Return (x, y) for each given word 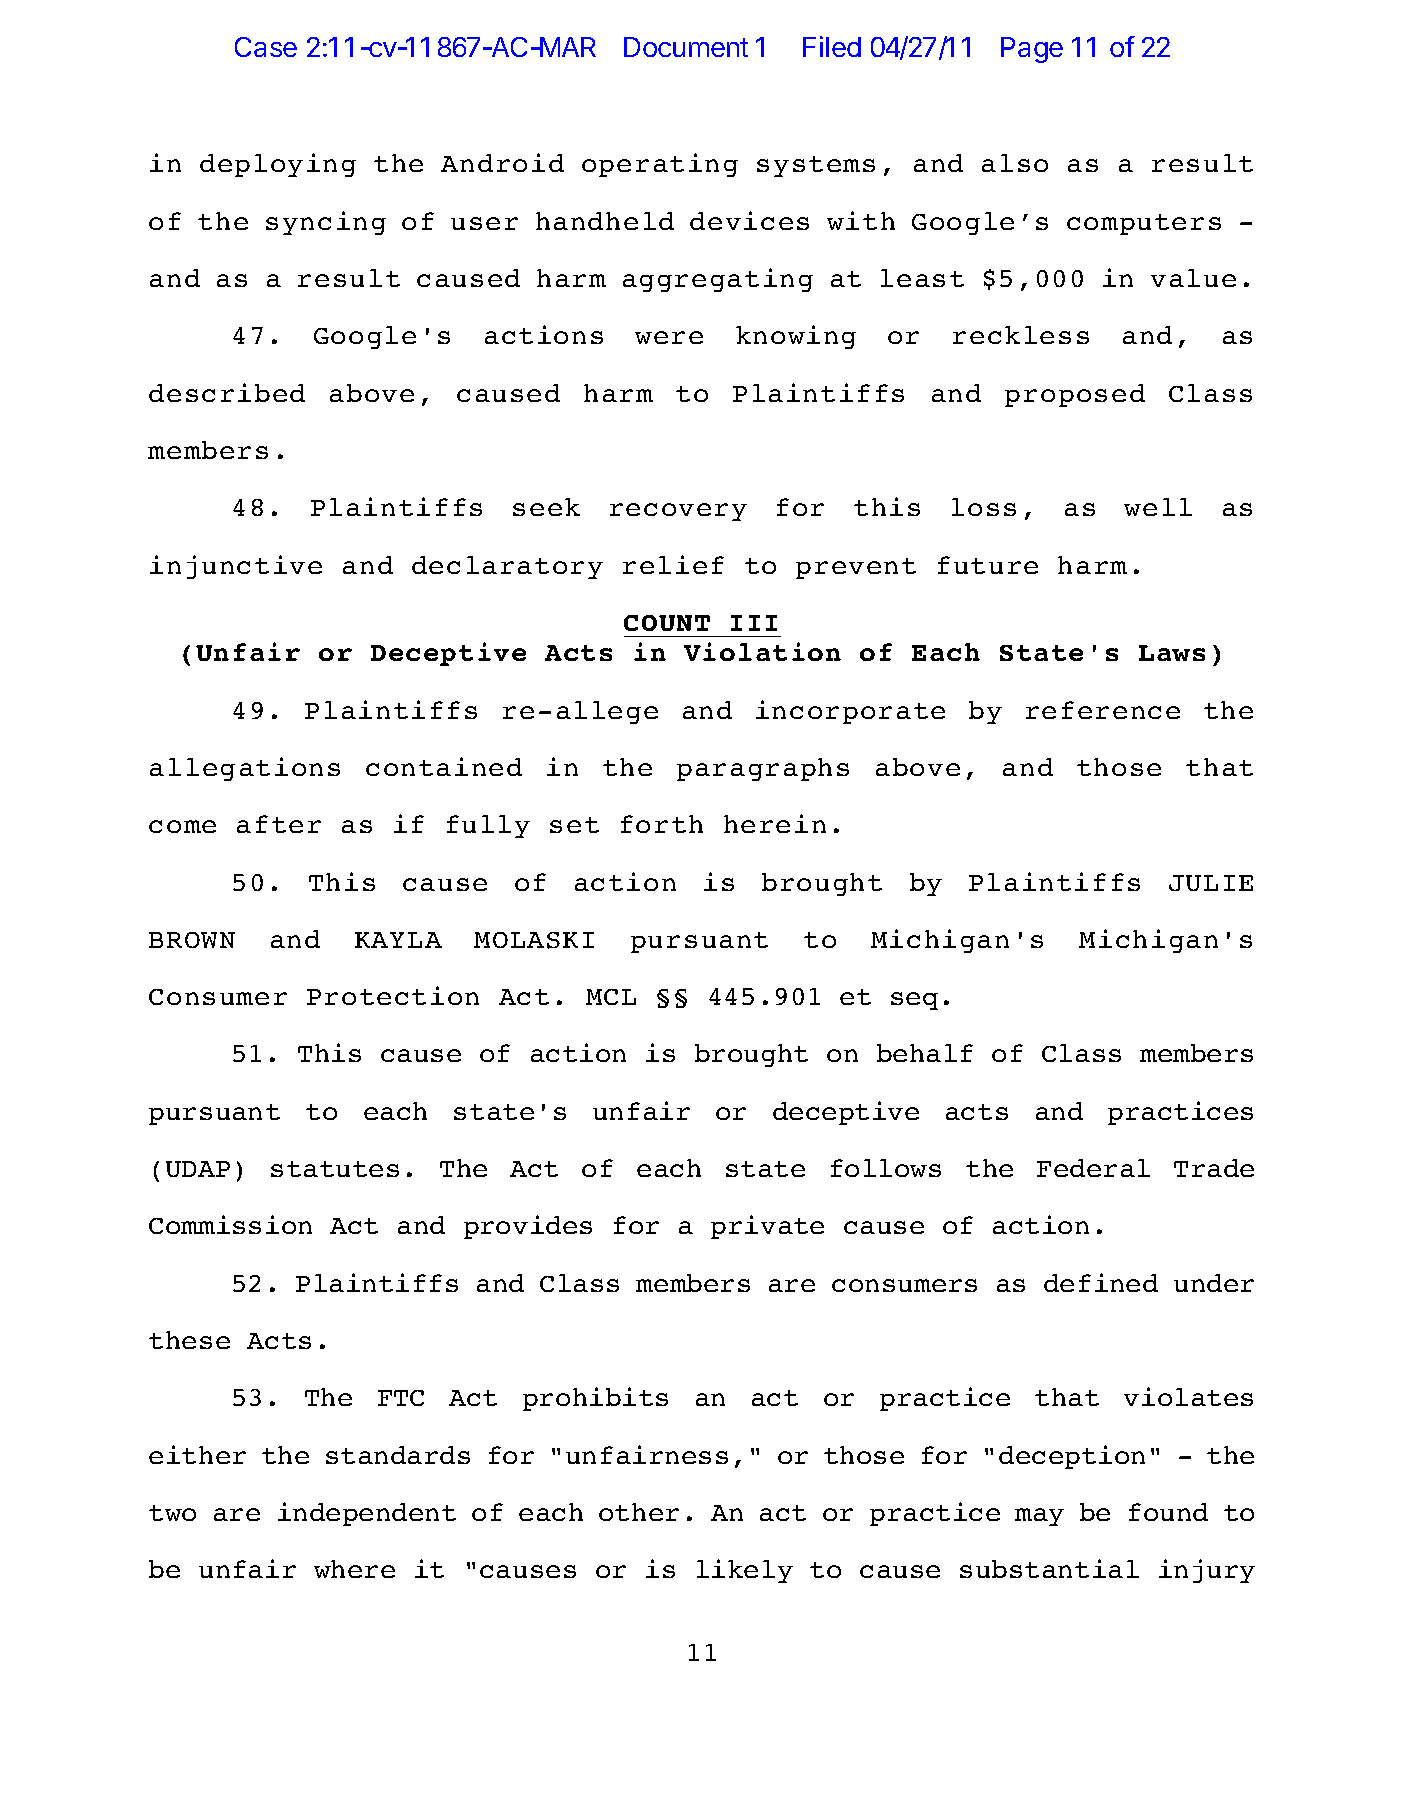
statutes (335, 1169)
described (227, 392)
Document (686, 47)
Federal (1093, 1168)
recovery (678, 512)
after (279, 824)
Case (266, 47)
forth (662, 824)
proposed (1075, 395)
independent (367, 1514)
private (767, 1227)
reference (1103, 710)
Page (1032, 50)
